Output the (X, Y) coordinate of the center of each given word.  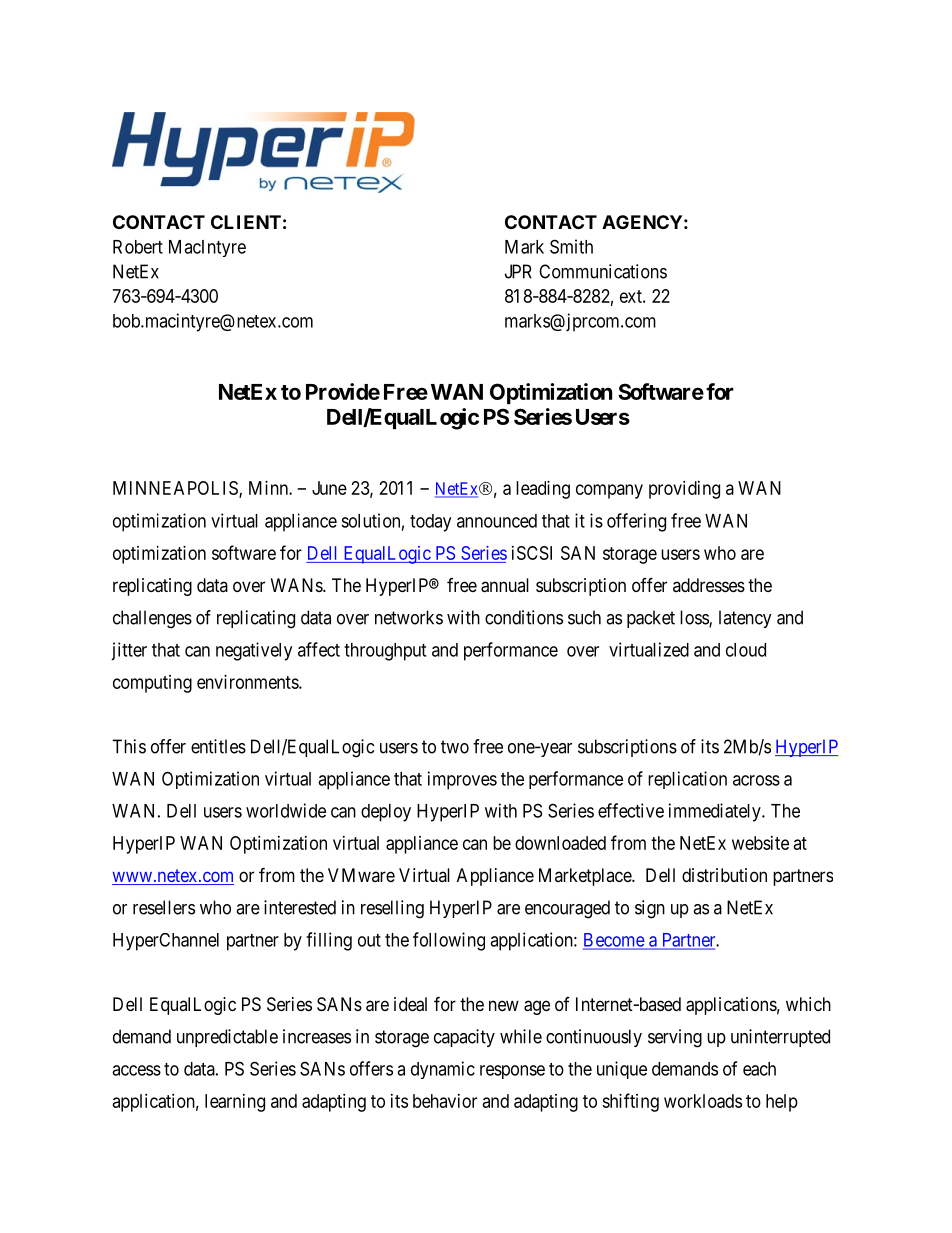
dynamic (443, 1070)
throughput (385, 652)
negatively (254, 651)
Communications (603, 271)
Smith (571, 246)
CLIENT (246, 222)
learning (235, 1103)
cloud (746, 650)
